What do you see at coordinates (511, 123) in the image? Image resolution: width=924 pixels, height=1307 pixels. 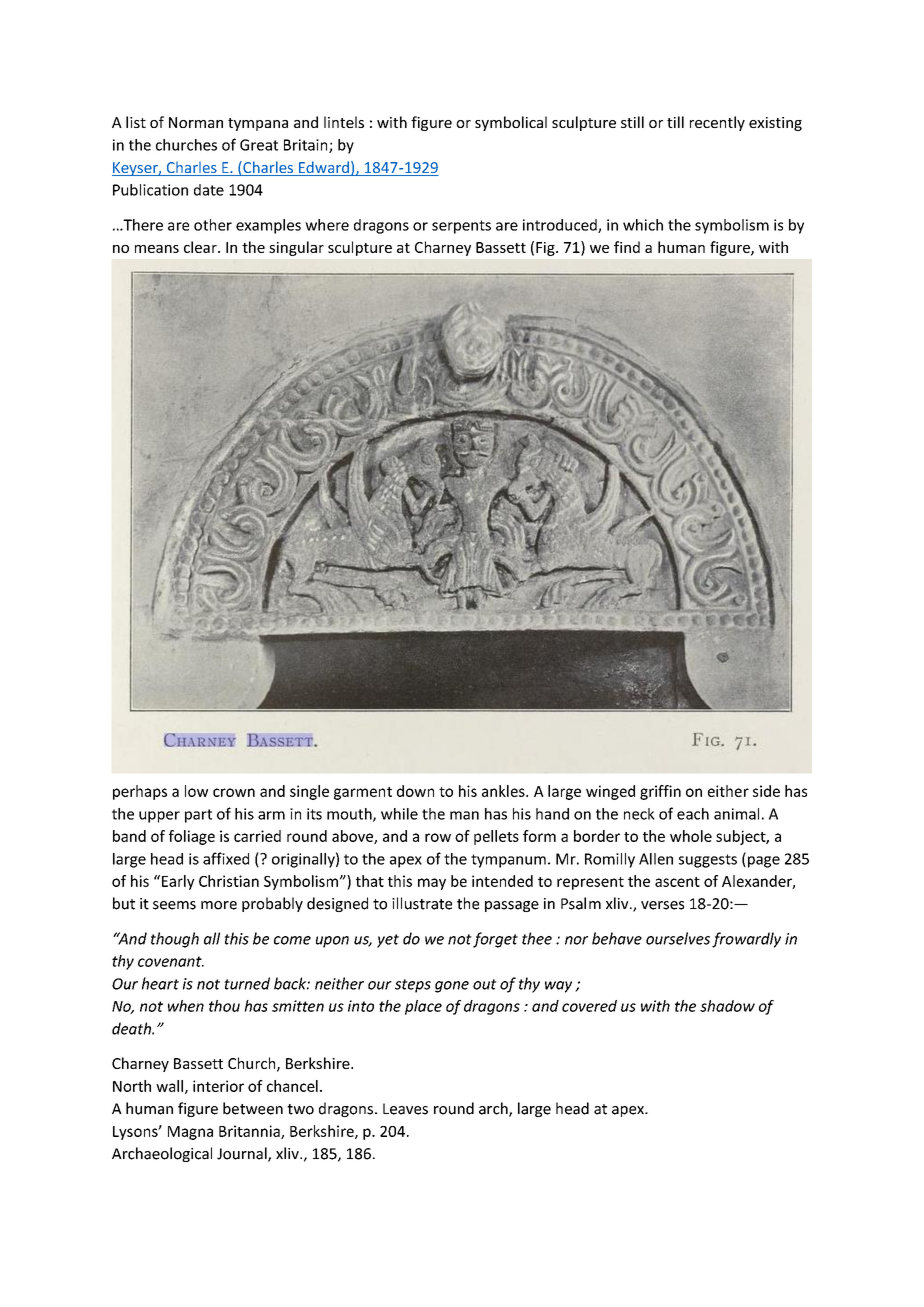 I see `symbolical` at bounding box center [511, 123].
